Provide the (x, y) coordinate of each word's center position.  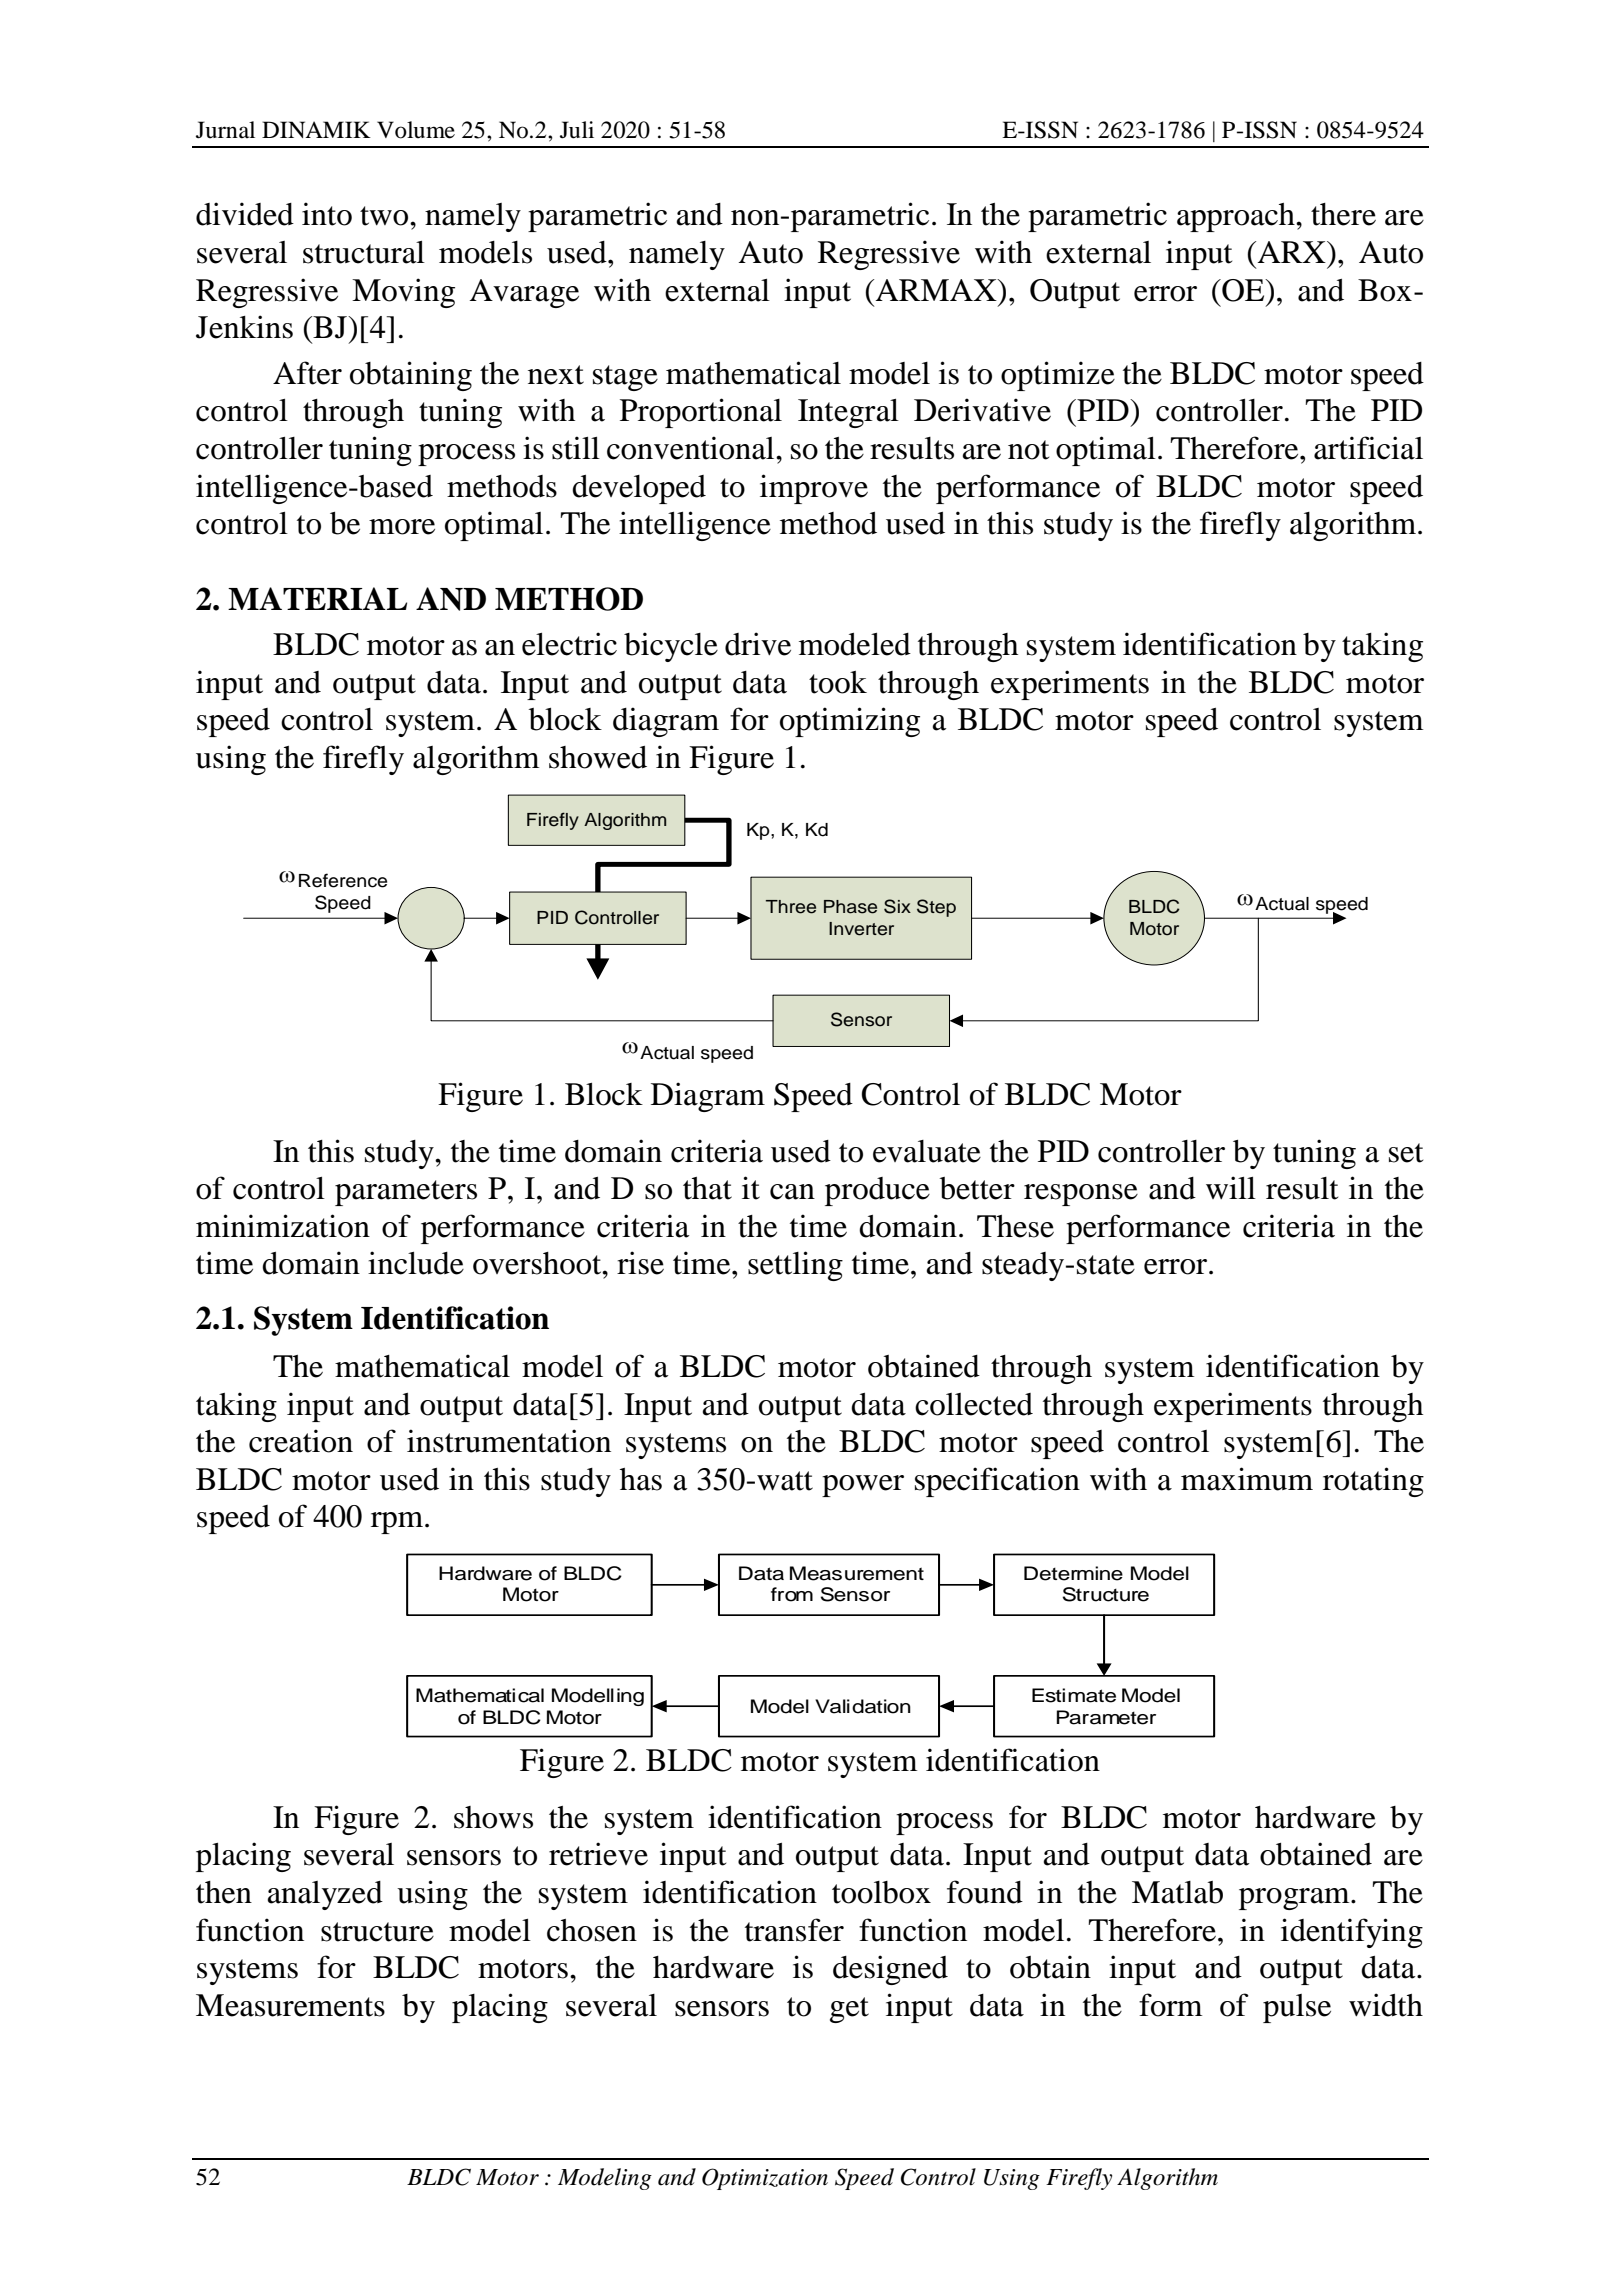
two (385, 216)
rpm (398, 1523)
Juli (577, 130)
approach (1237, 217)
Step (936, 908)
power (863, 1486)
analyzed (325, 1895)
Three (791, 907)
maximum (1247, 1479)
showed (598, 757)
